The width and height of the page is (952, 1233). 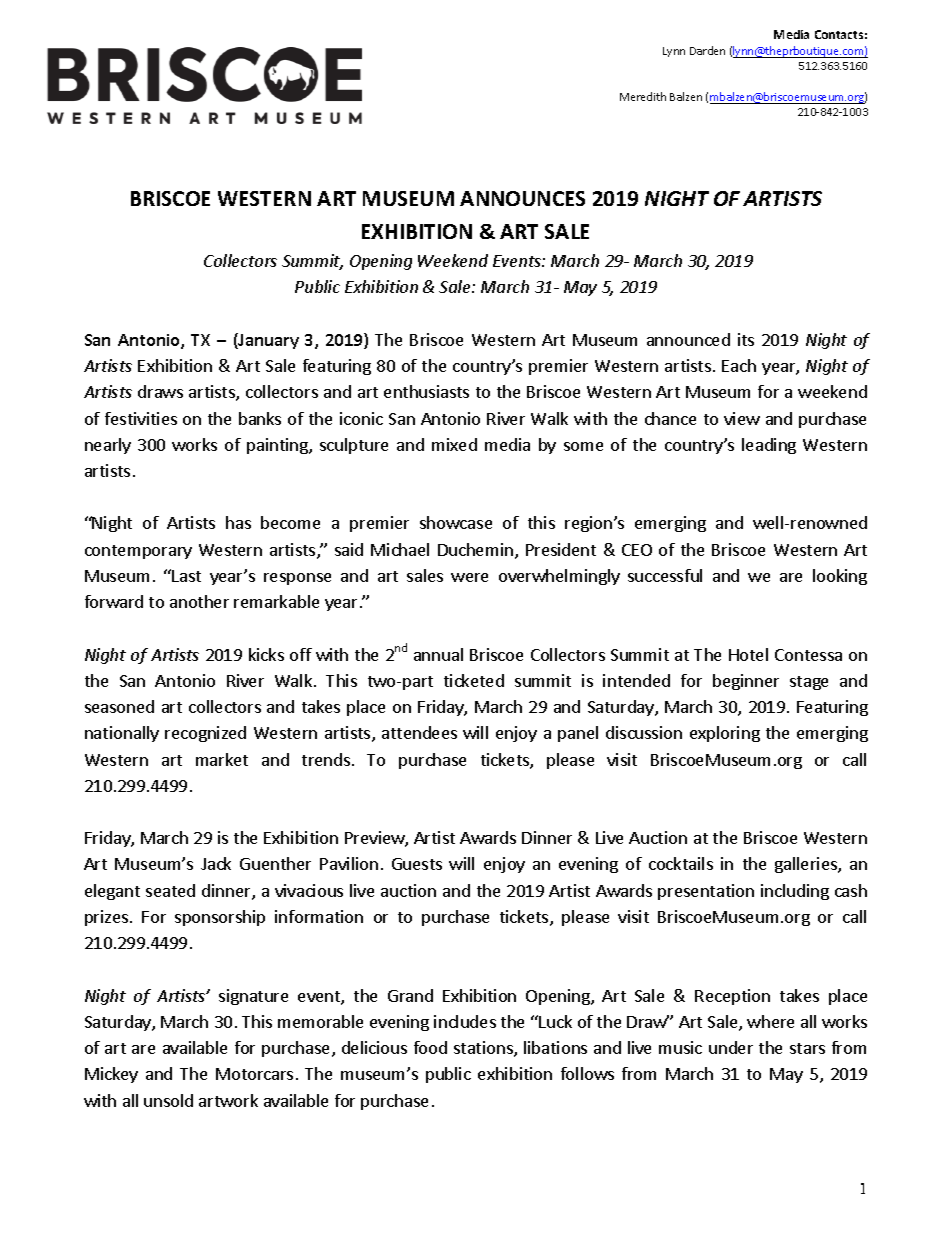 What do you see at coordinates (417, 864) in the page?
I see `Guests` at bounding box center [417, 864].
